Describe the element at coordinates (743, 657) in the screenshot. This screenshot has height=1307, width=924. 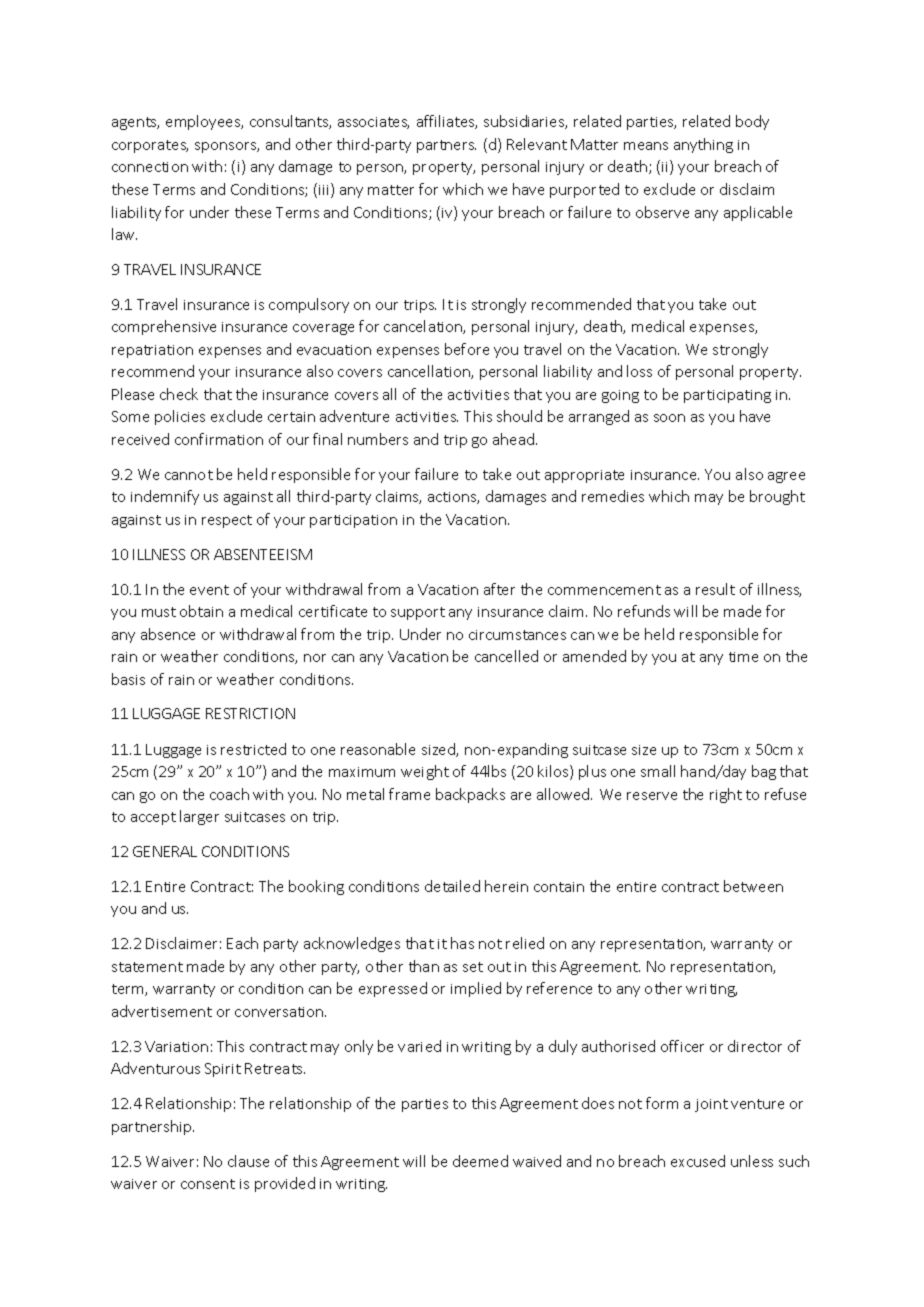
I see `time` at that location.
